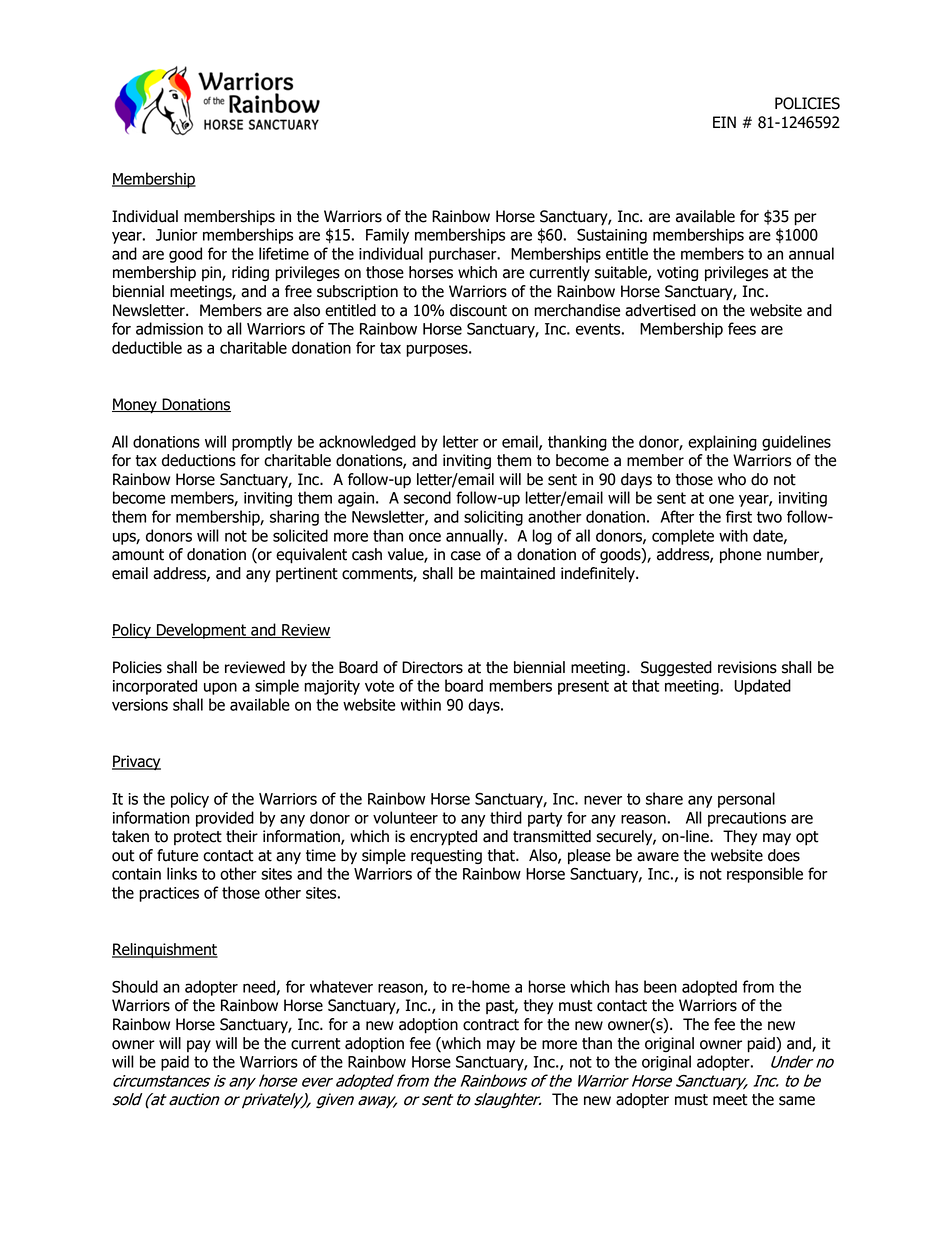 This image has height=1233, width=952. Describe the element at coordinates (202, 631) in the image. I see `Development` at that location.
